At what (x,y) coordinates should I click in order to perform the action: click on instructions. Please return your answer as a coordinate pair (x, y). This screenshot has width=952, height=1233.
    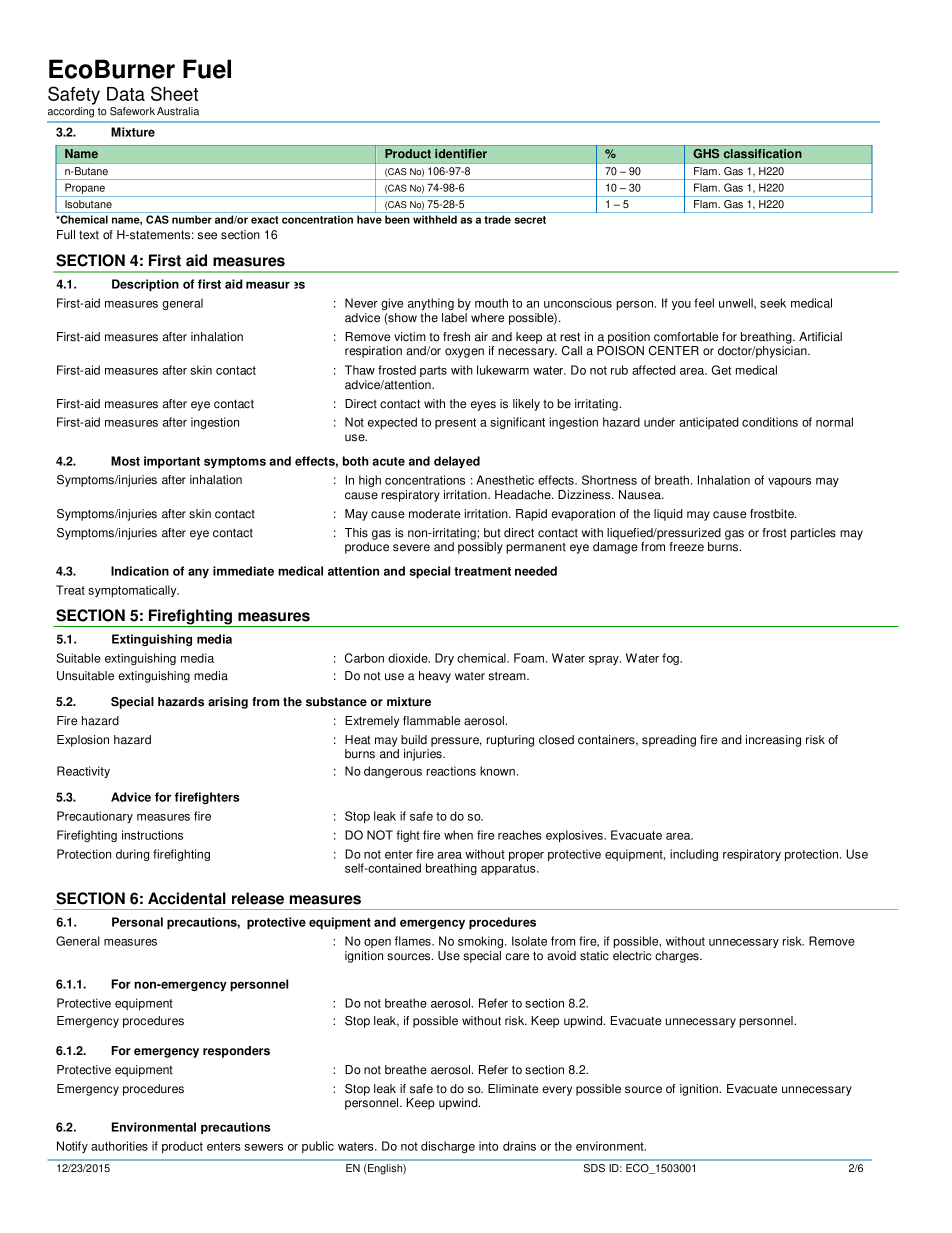
    Looking at the image, I should click on (152, 835).
